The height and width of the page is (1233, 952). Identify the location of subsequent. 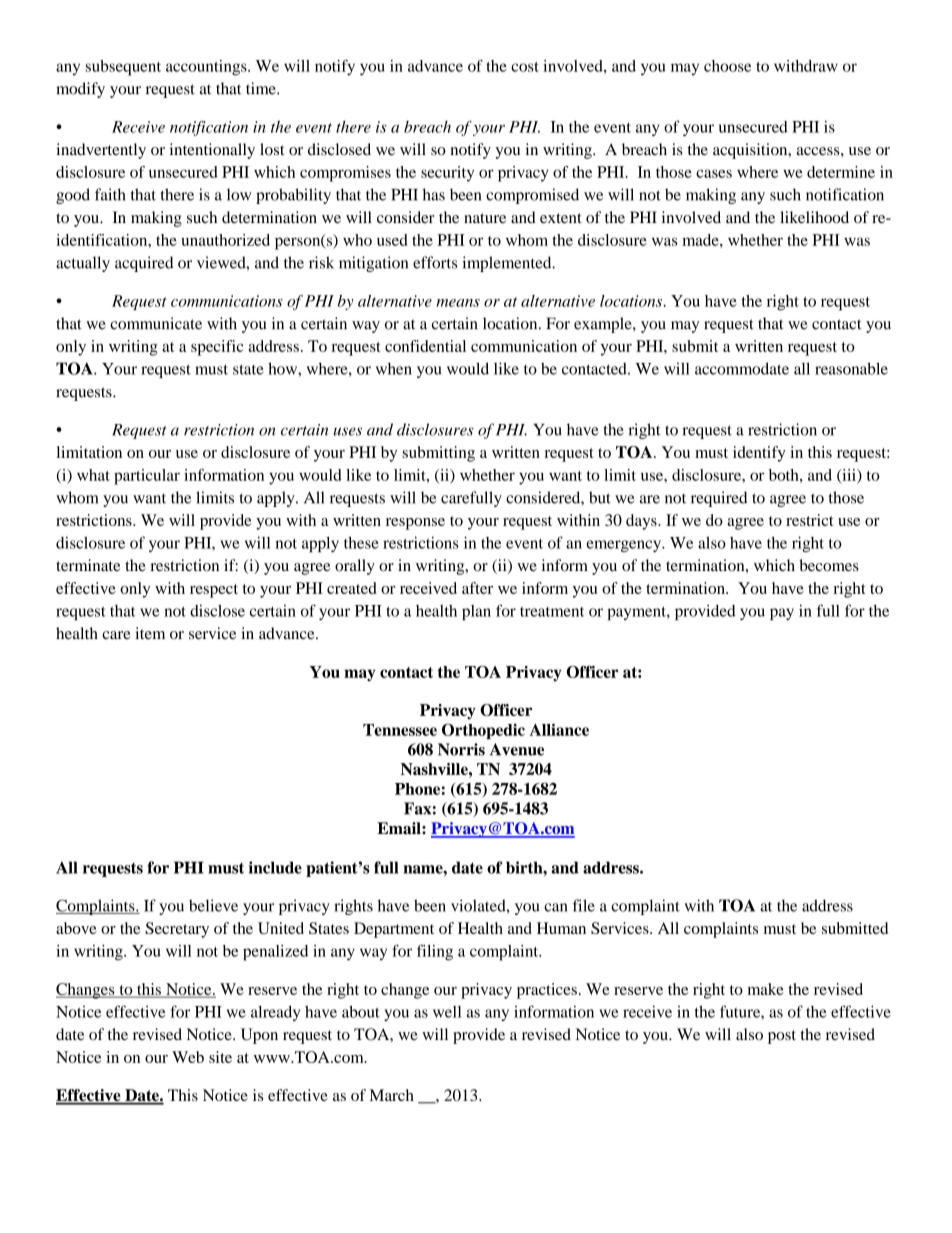
(123, 68).
